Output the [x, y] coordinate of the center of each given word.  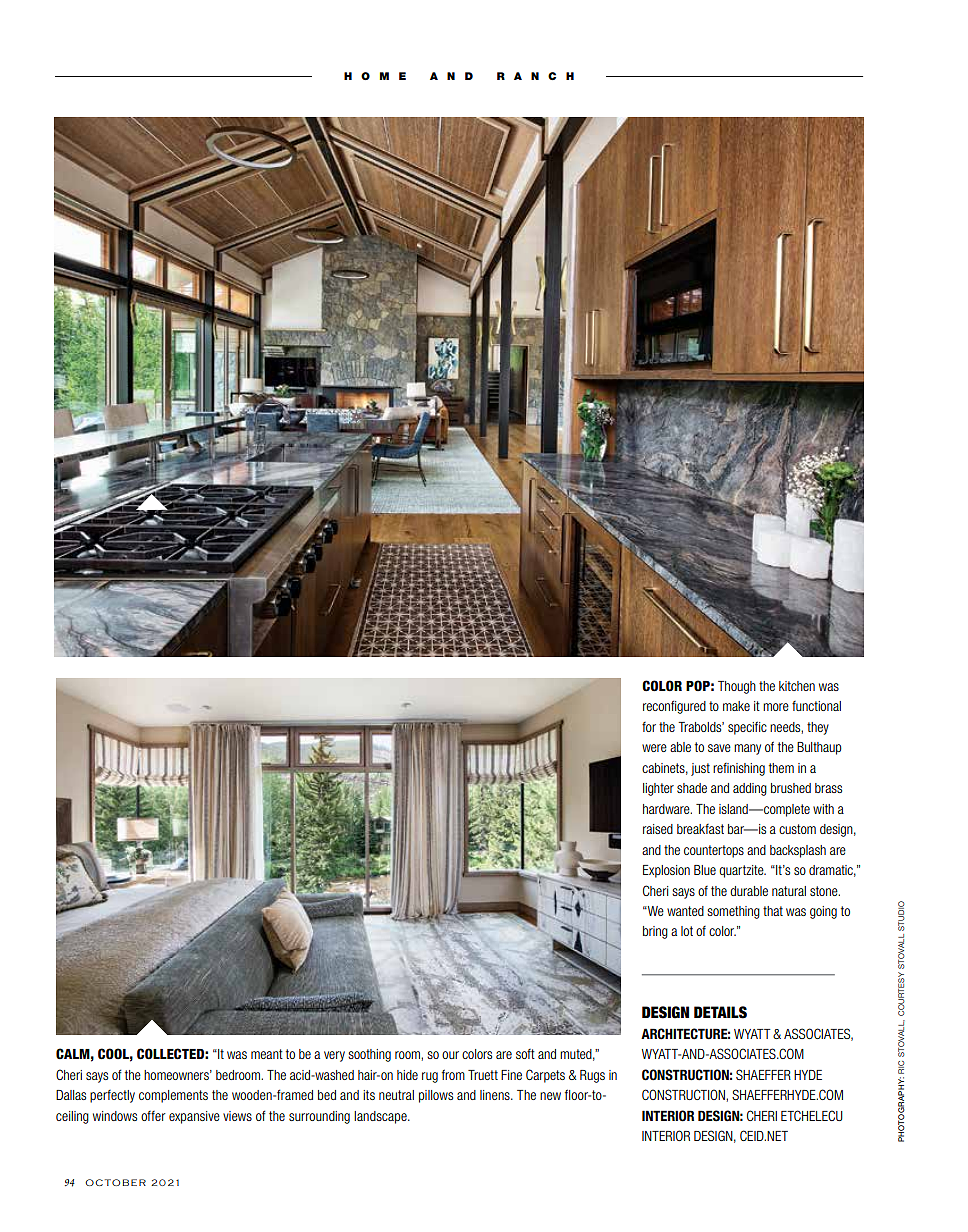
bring [655, 932]
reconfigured [674, 707]
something [733, 912]
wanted [685, 911]
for [649, 727]
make [736, 706]
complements [173, 1096]
